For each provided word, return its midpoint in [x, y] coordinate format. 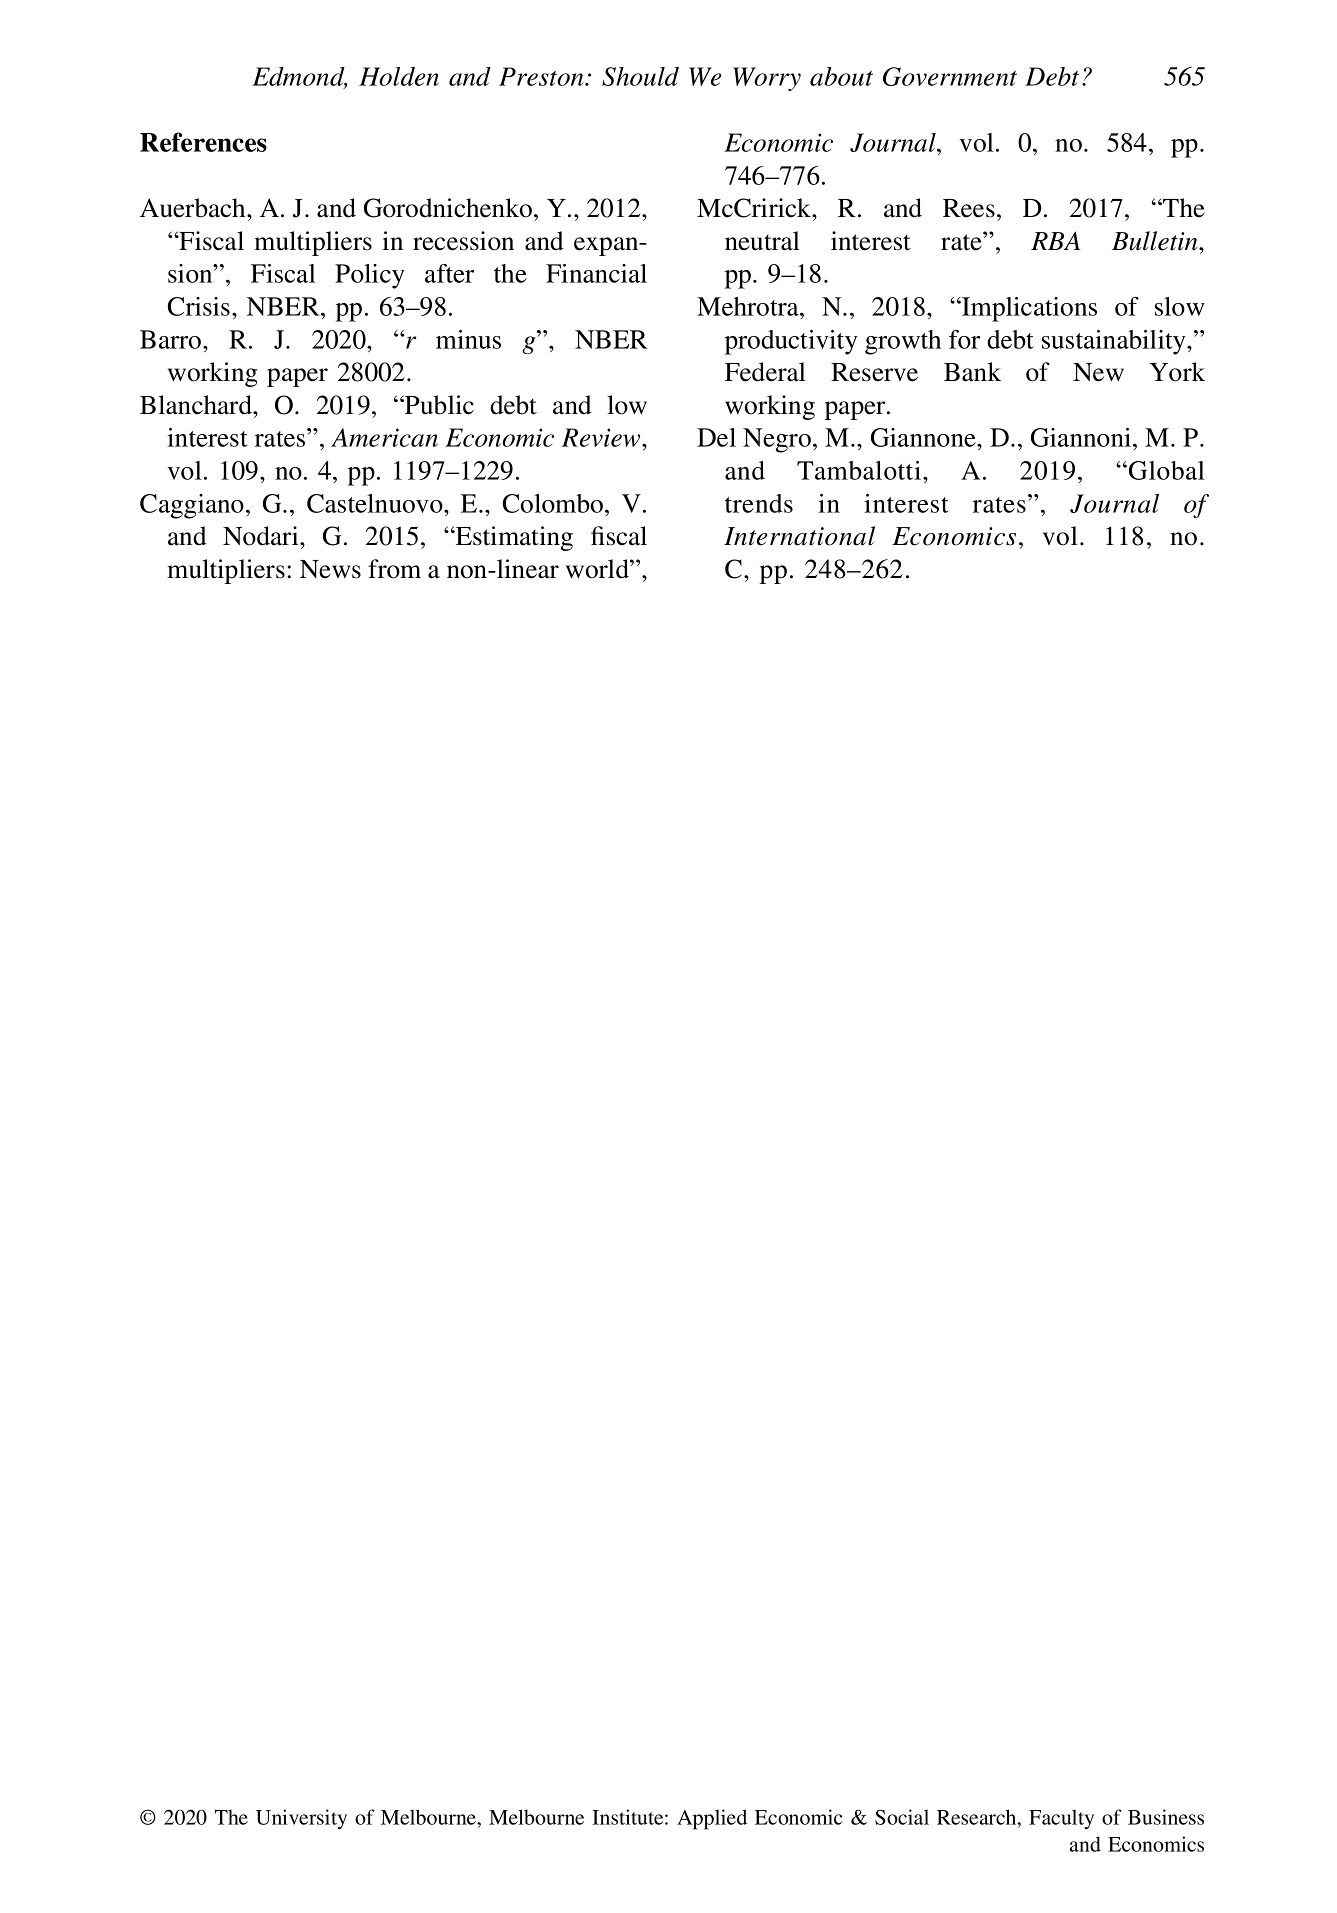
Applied [712, 1819]
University [301, 1819]
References [203, 142]
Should [640, 76]
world [598, 569]
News [330, 569]
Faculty [1061, 1820]
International [799, 536]
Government [950, 76]
